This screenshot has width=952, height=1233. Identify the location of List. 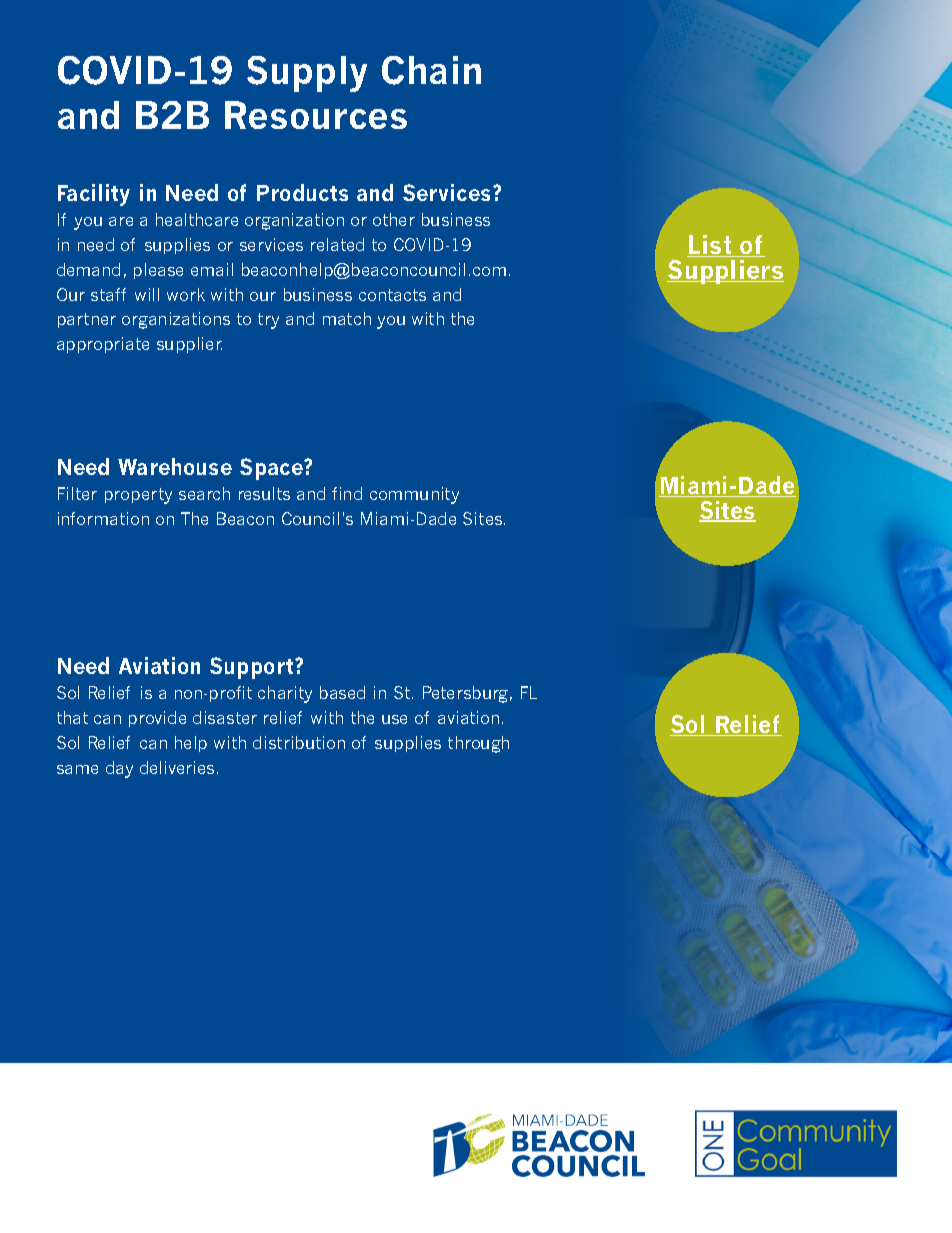
(710, 246).
